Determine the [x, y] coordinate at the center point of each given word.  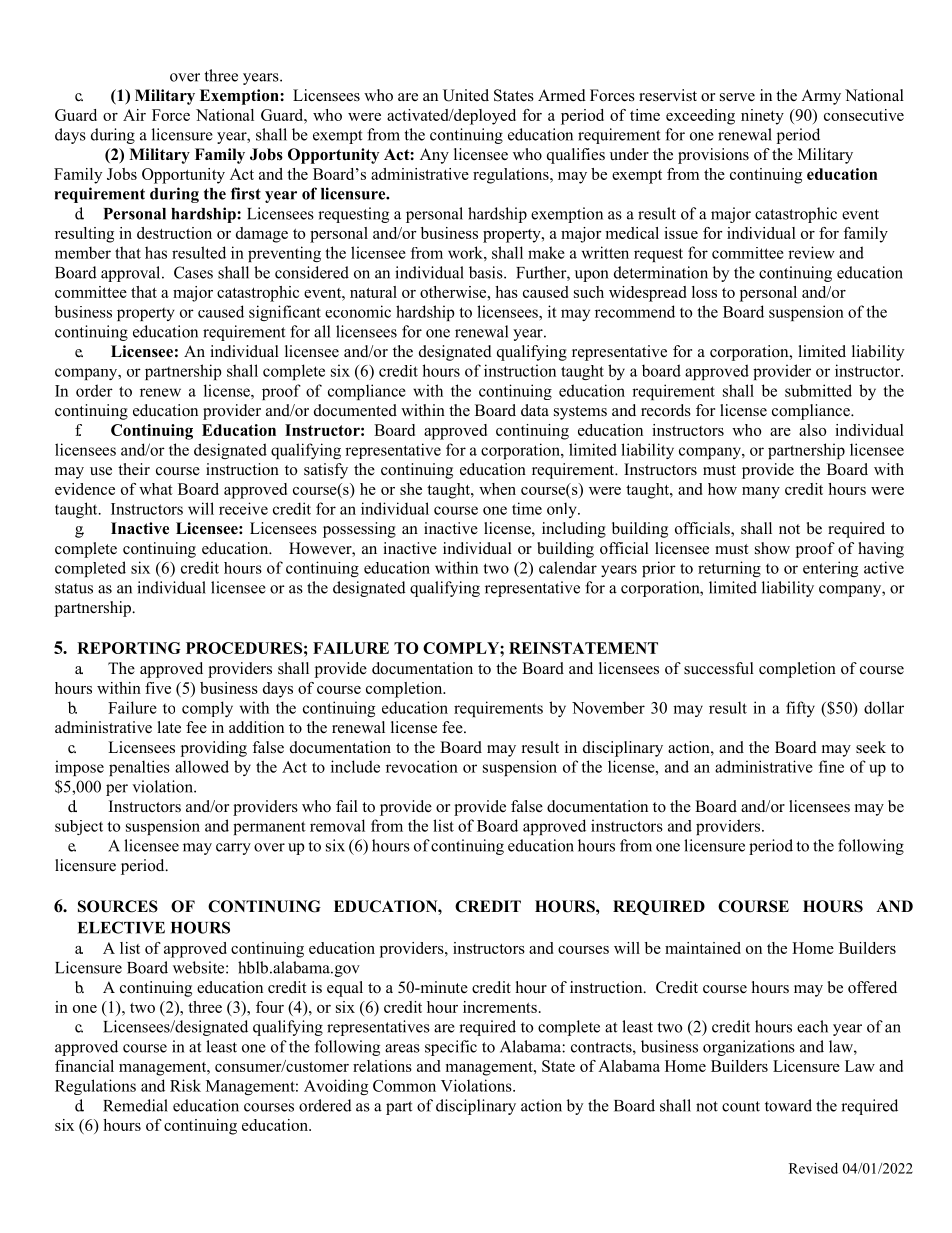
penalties [139, 768]
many [761, 493]
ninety [762, 117]
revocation [422, 766]
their [134, 469]
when [497, 489]
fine [831, 766]
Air [134, 115]
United [466, 95]
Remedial [135, 1105]
